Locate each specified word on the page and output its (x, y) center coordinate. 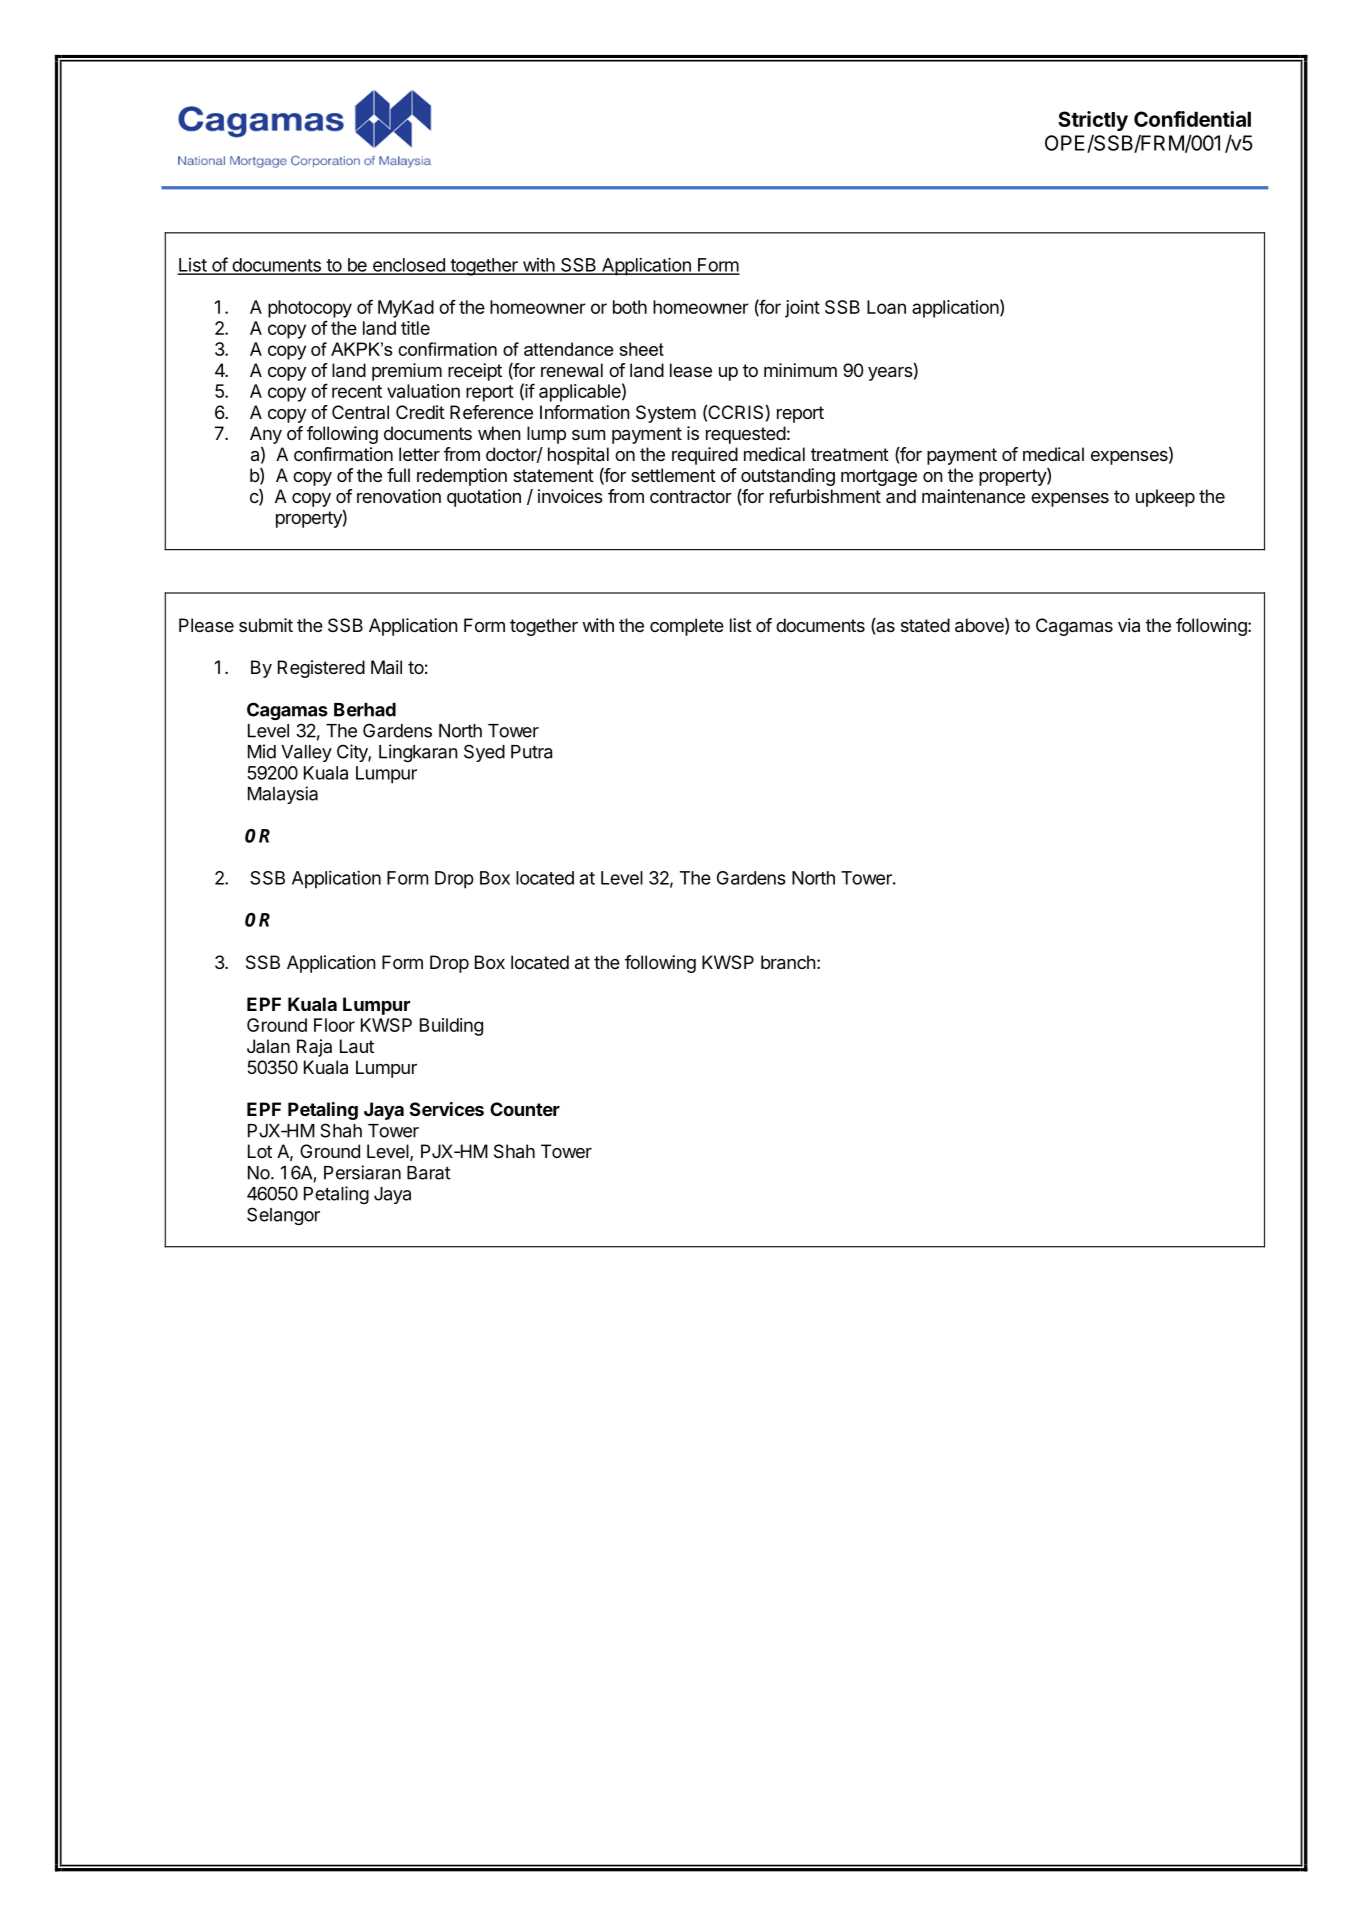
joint (802, 309)
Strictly (1093, 121)
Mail (386, 667)
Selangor (283, 1216)
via (1129, 625)
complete (687, 627)
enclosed (408, 266)
